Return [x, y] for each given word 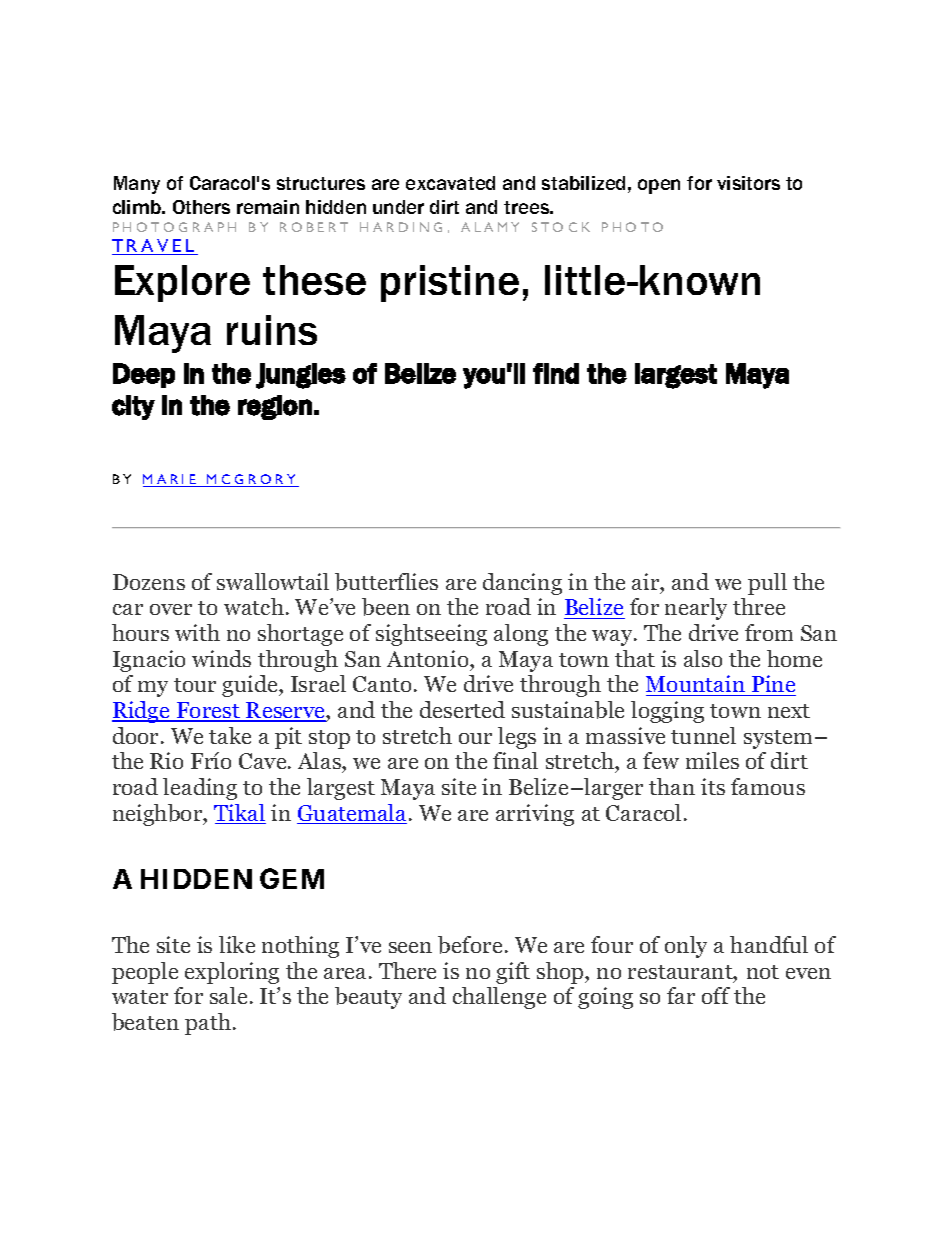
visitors [748, 183]
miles [712, 760]
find [556, 373]
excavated [450, 183]
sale [228, 995]
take [230, 735]
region [275, 407]
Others [201, 207]
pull [767, 584]
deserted [462, 709]
